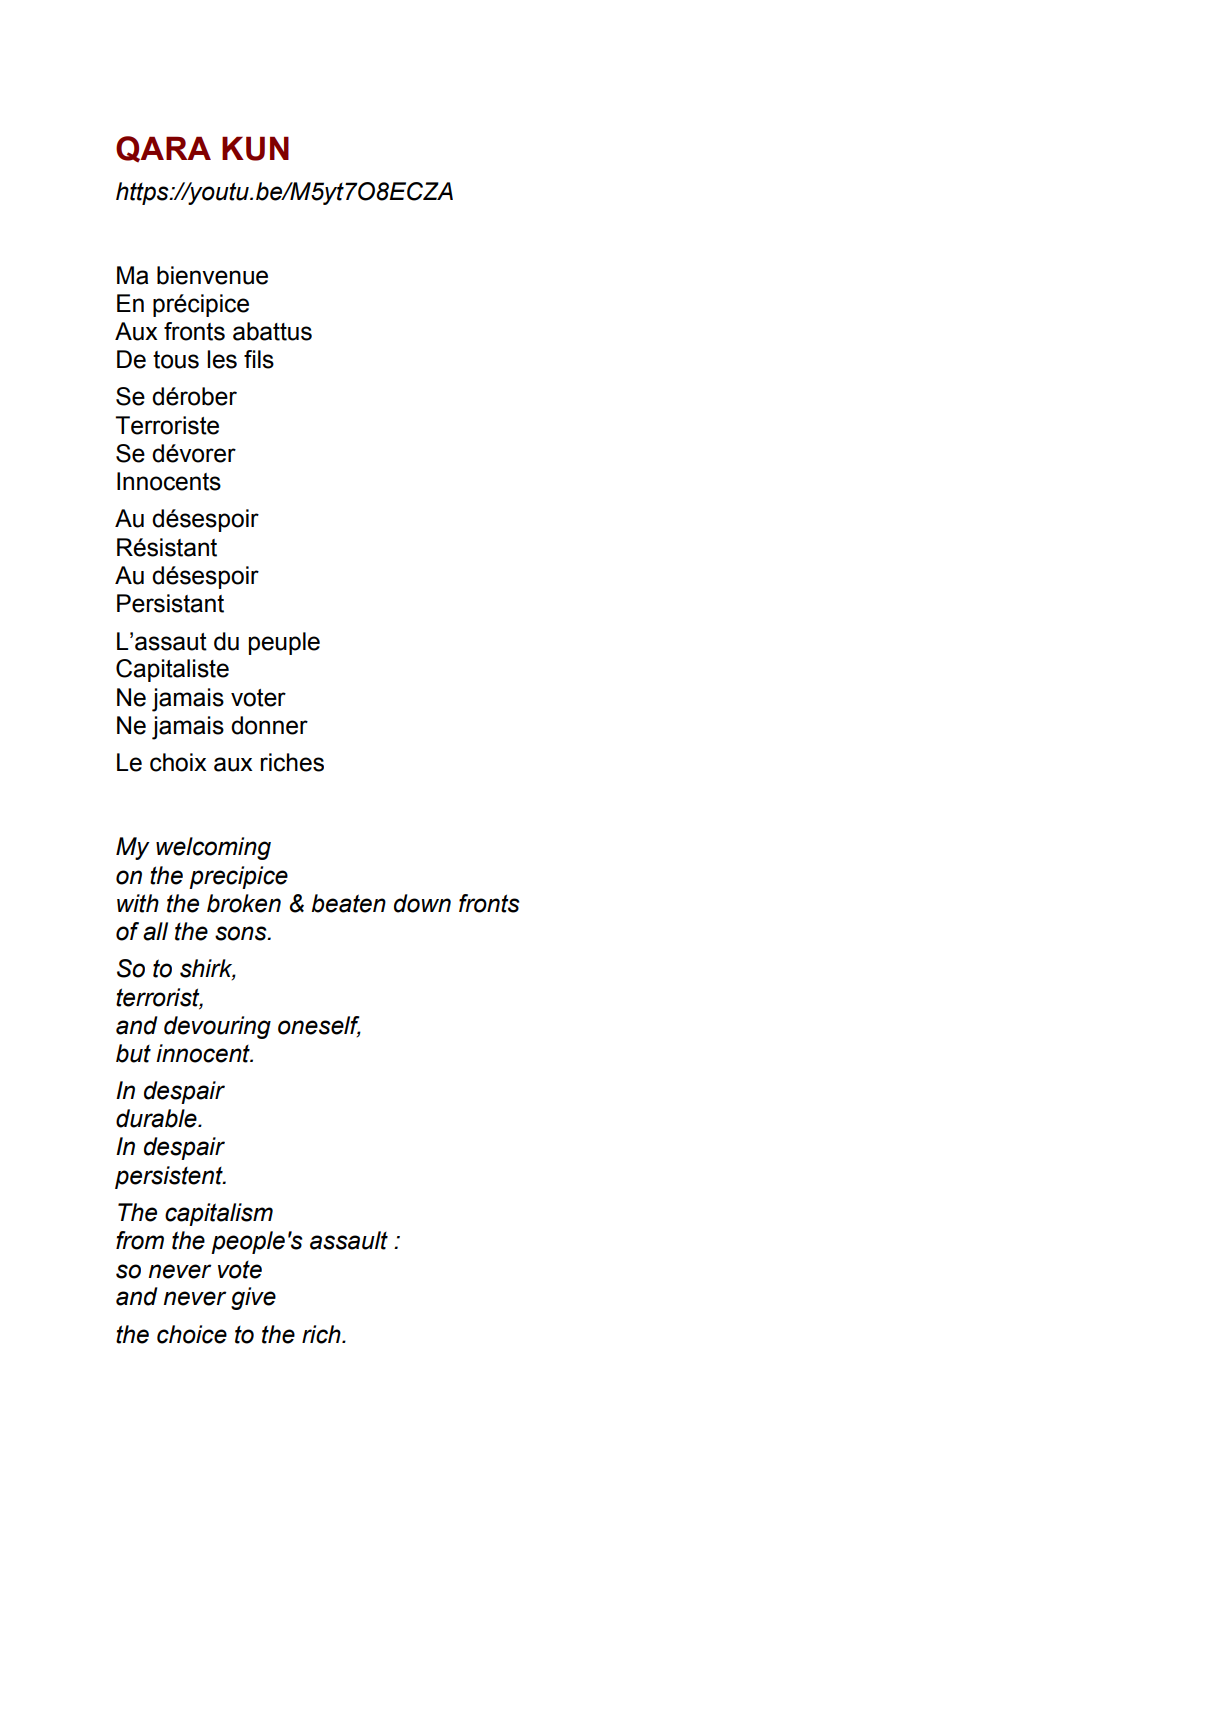 This document has height=1716, width=1213. I want to click on give, so click(253, 1298).
